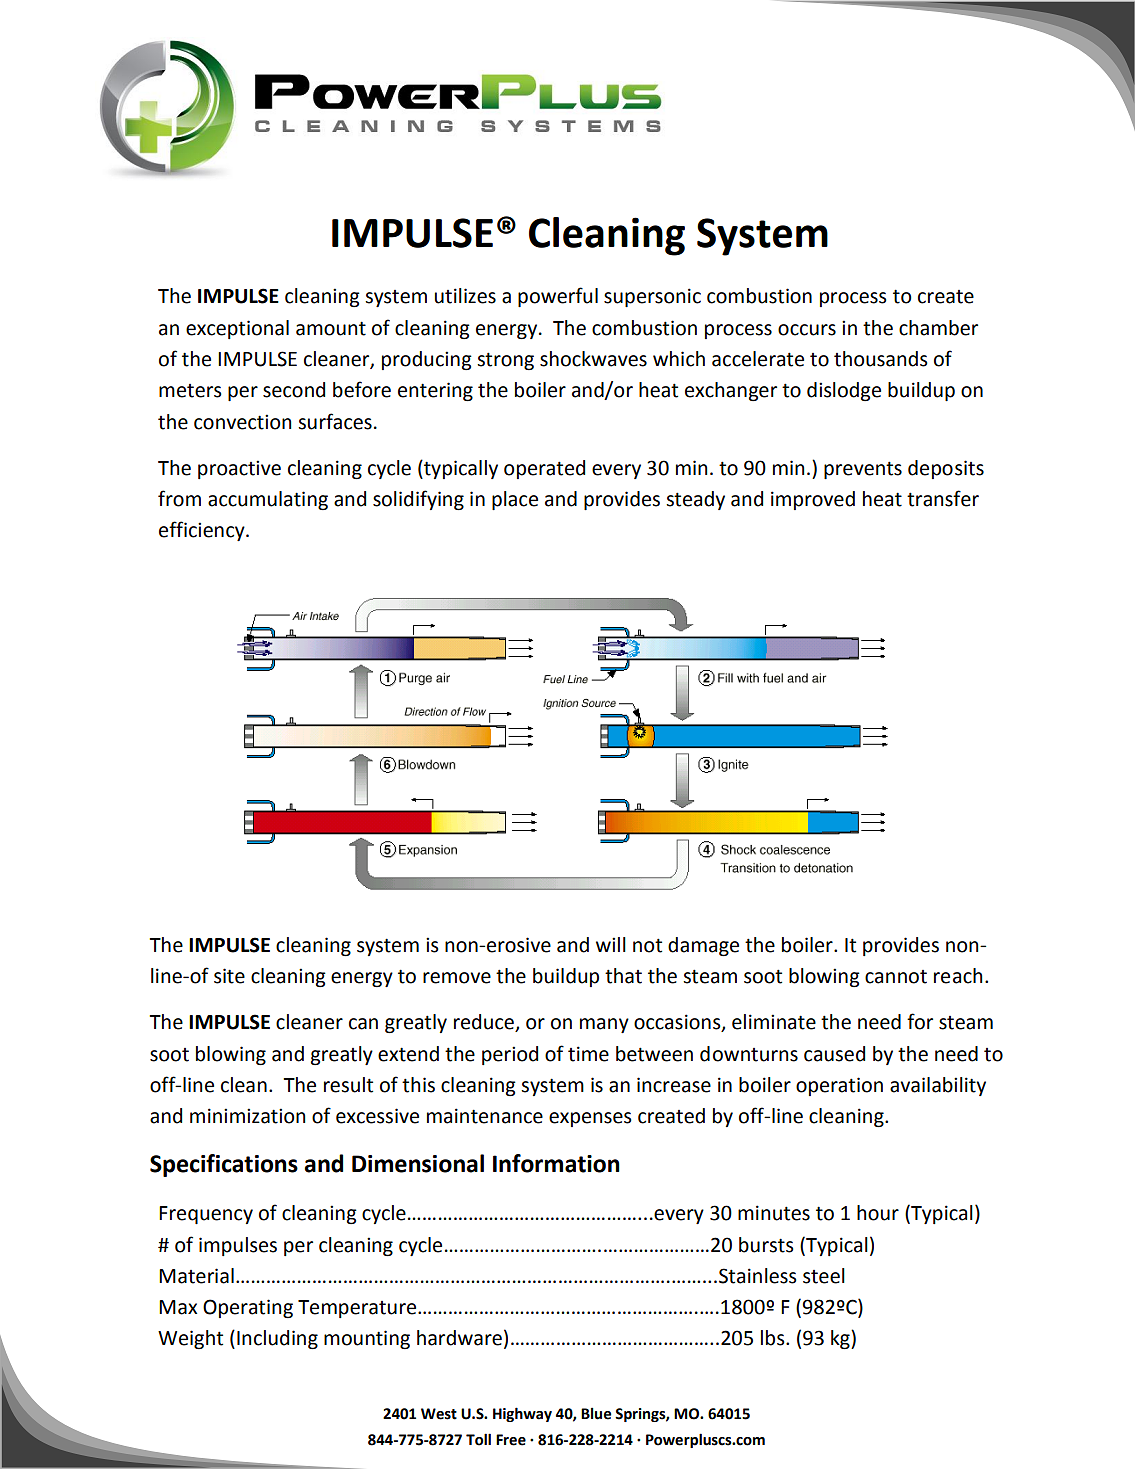 The width and height of the document is (1135, 1469). Describe the element at coordinates (593, 359) in the document. I see `shockwaves` at that location.
